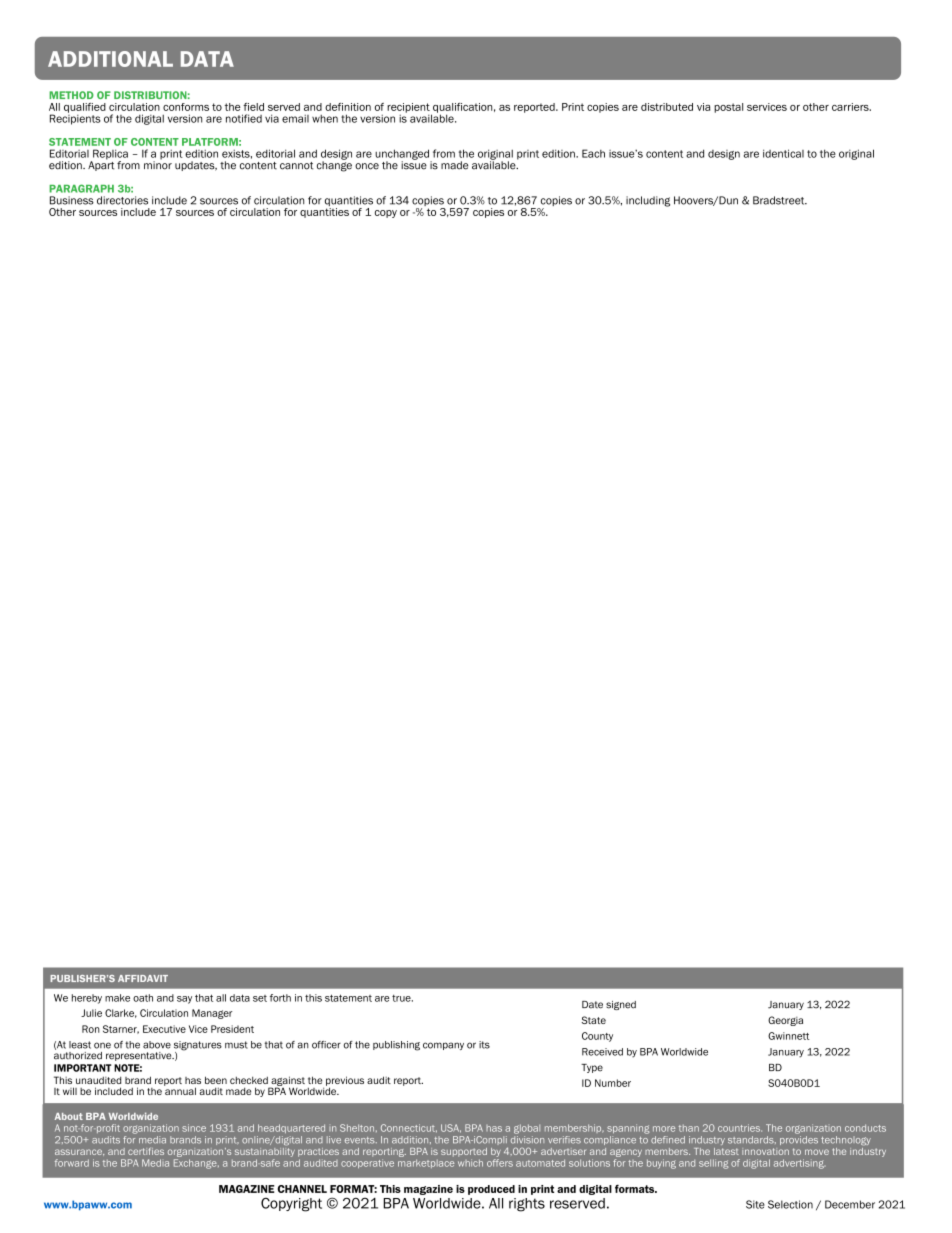  I want to click on once, so click(367, 166).
